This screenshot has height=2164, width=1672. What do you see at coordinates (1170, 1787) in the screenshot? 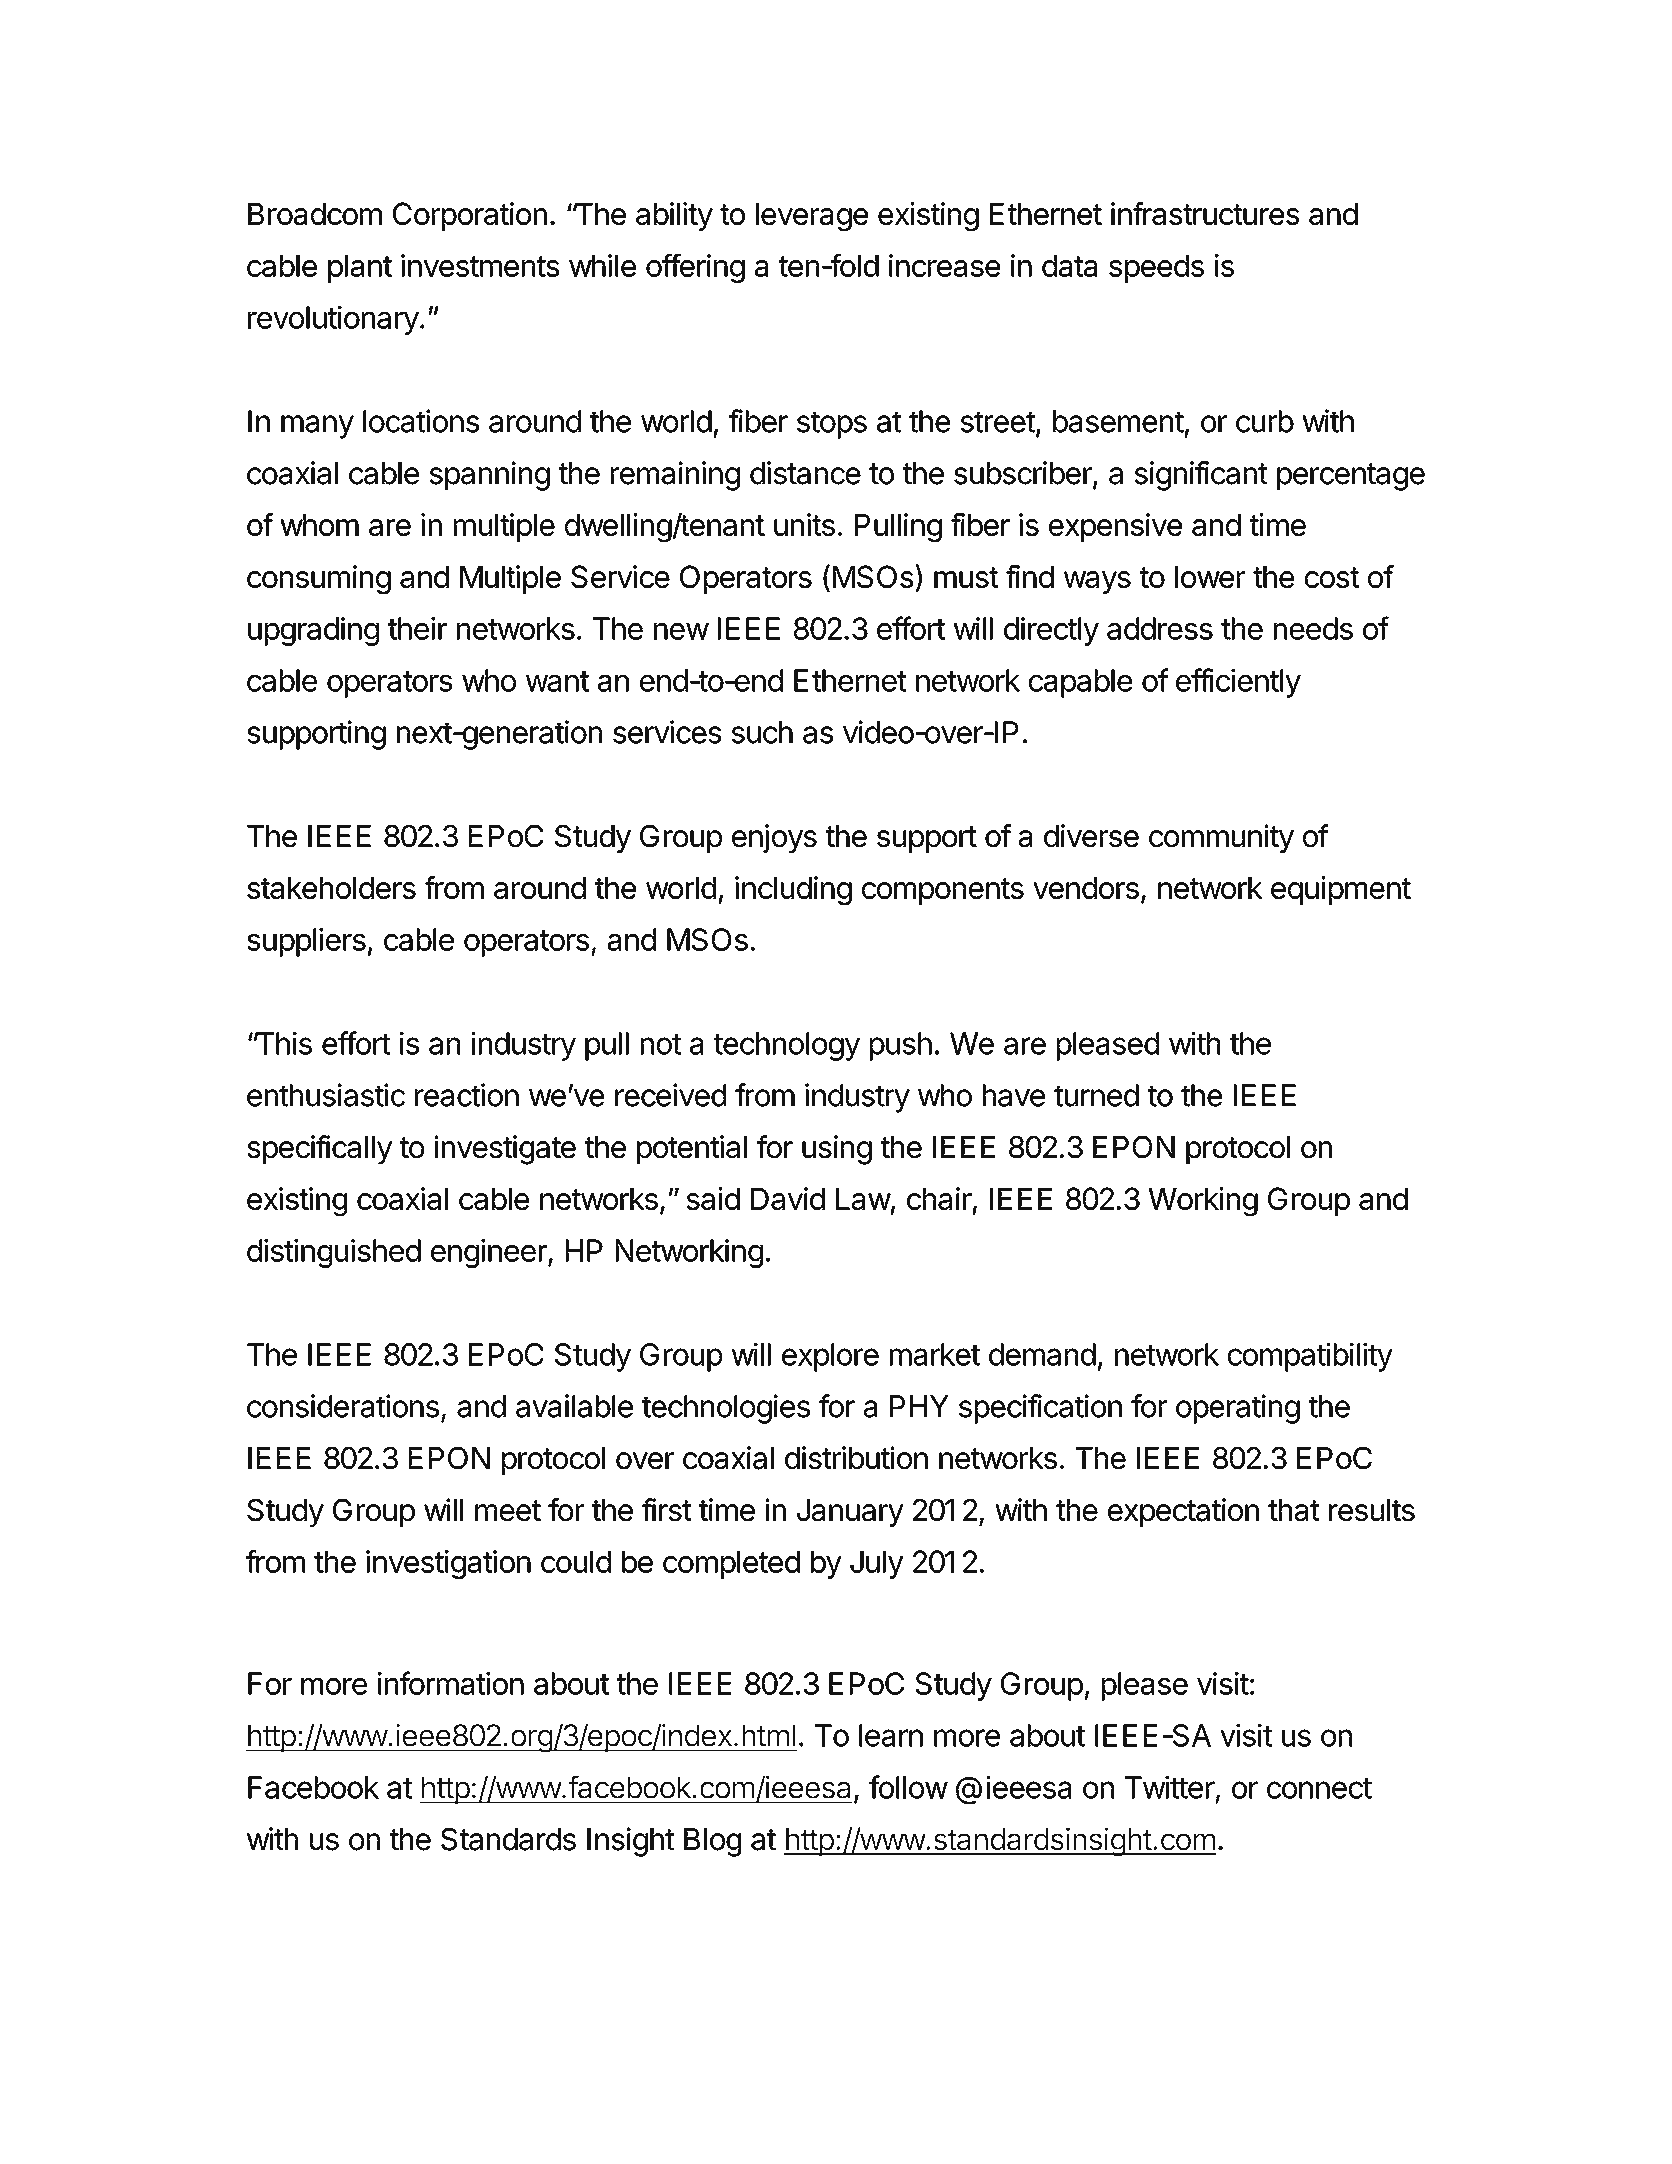
I see `Twitter` at bounding box center [1170, 1787].
